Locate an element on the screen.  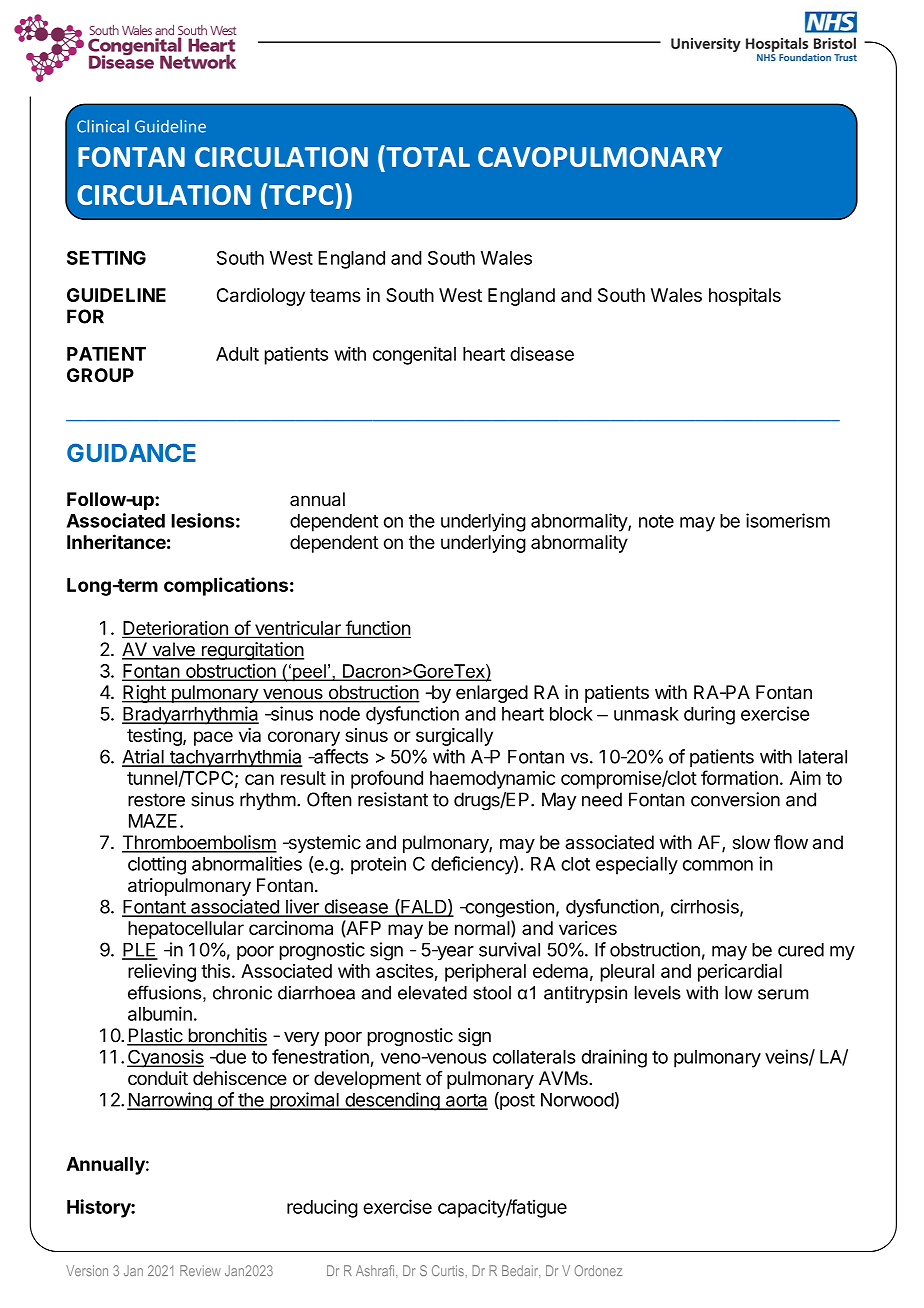
TOTAL is located at coordinates (427, 156).
